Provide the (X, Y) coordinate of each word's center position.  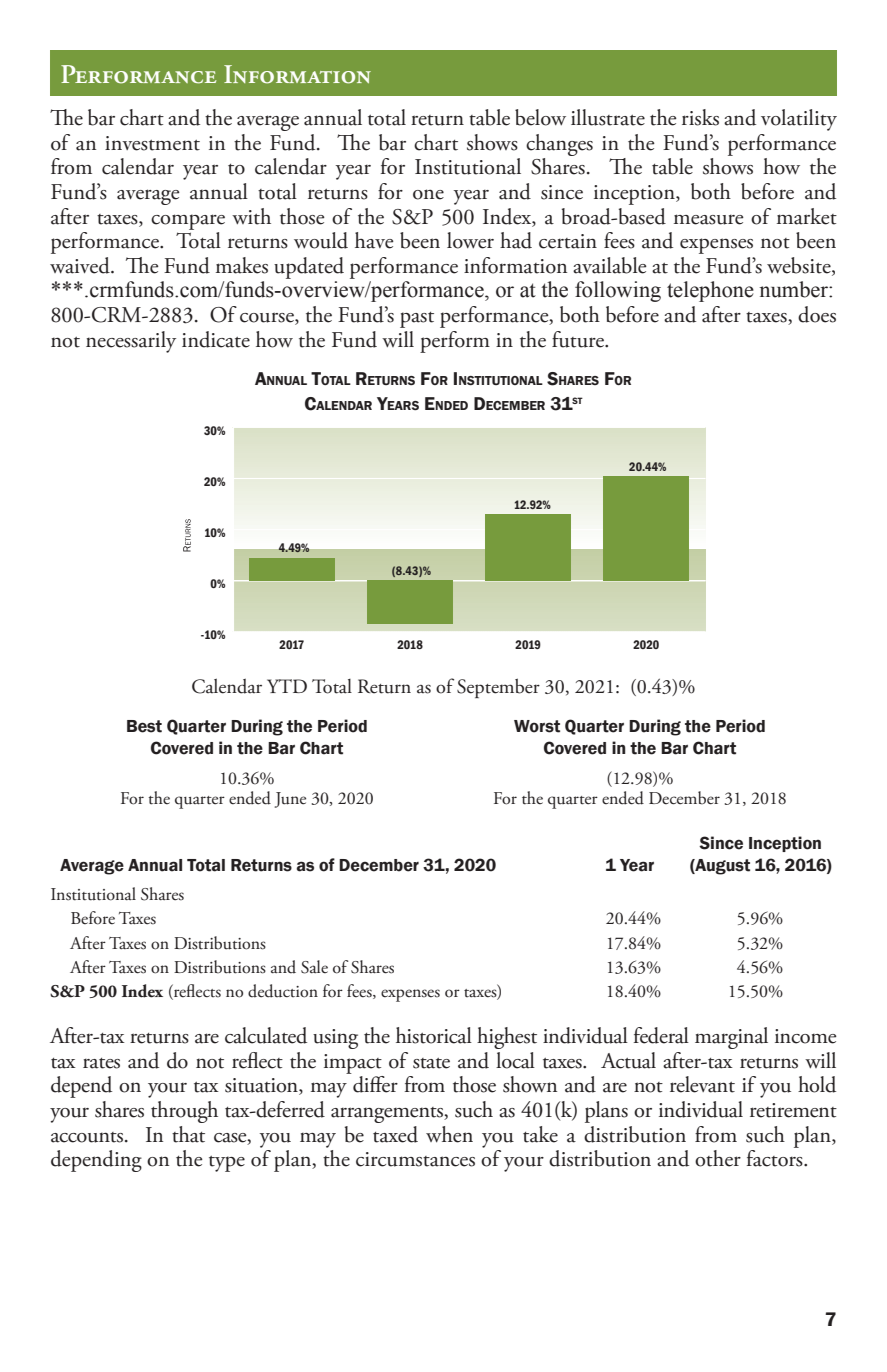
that (188, 1134)
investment (152, 143)
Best (144, 726)
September (498, 688)
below (540, 117)
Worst (537, 726)
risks (700, 117)
